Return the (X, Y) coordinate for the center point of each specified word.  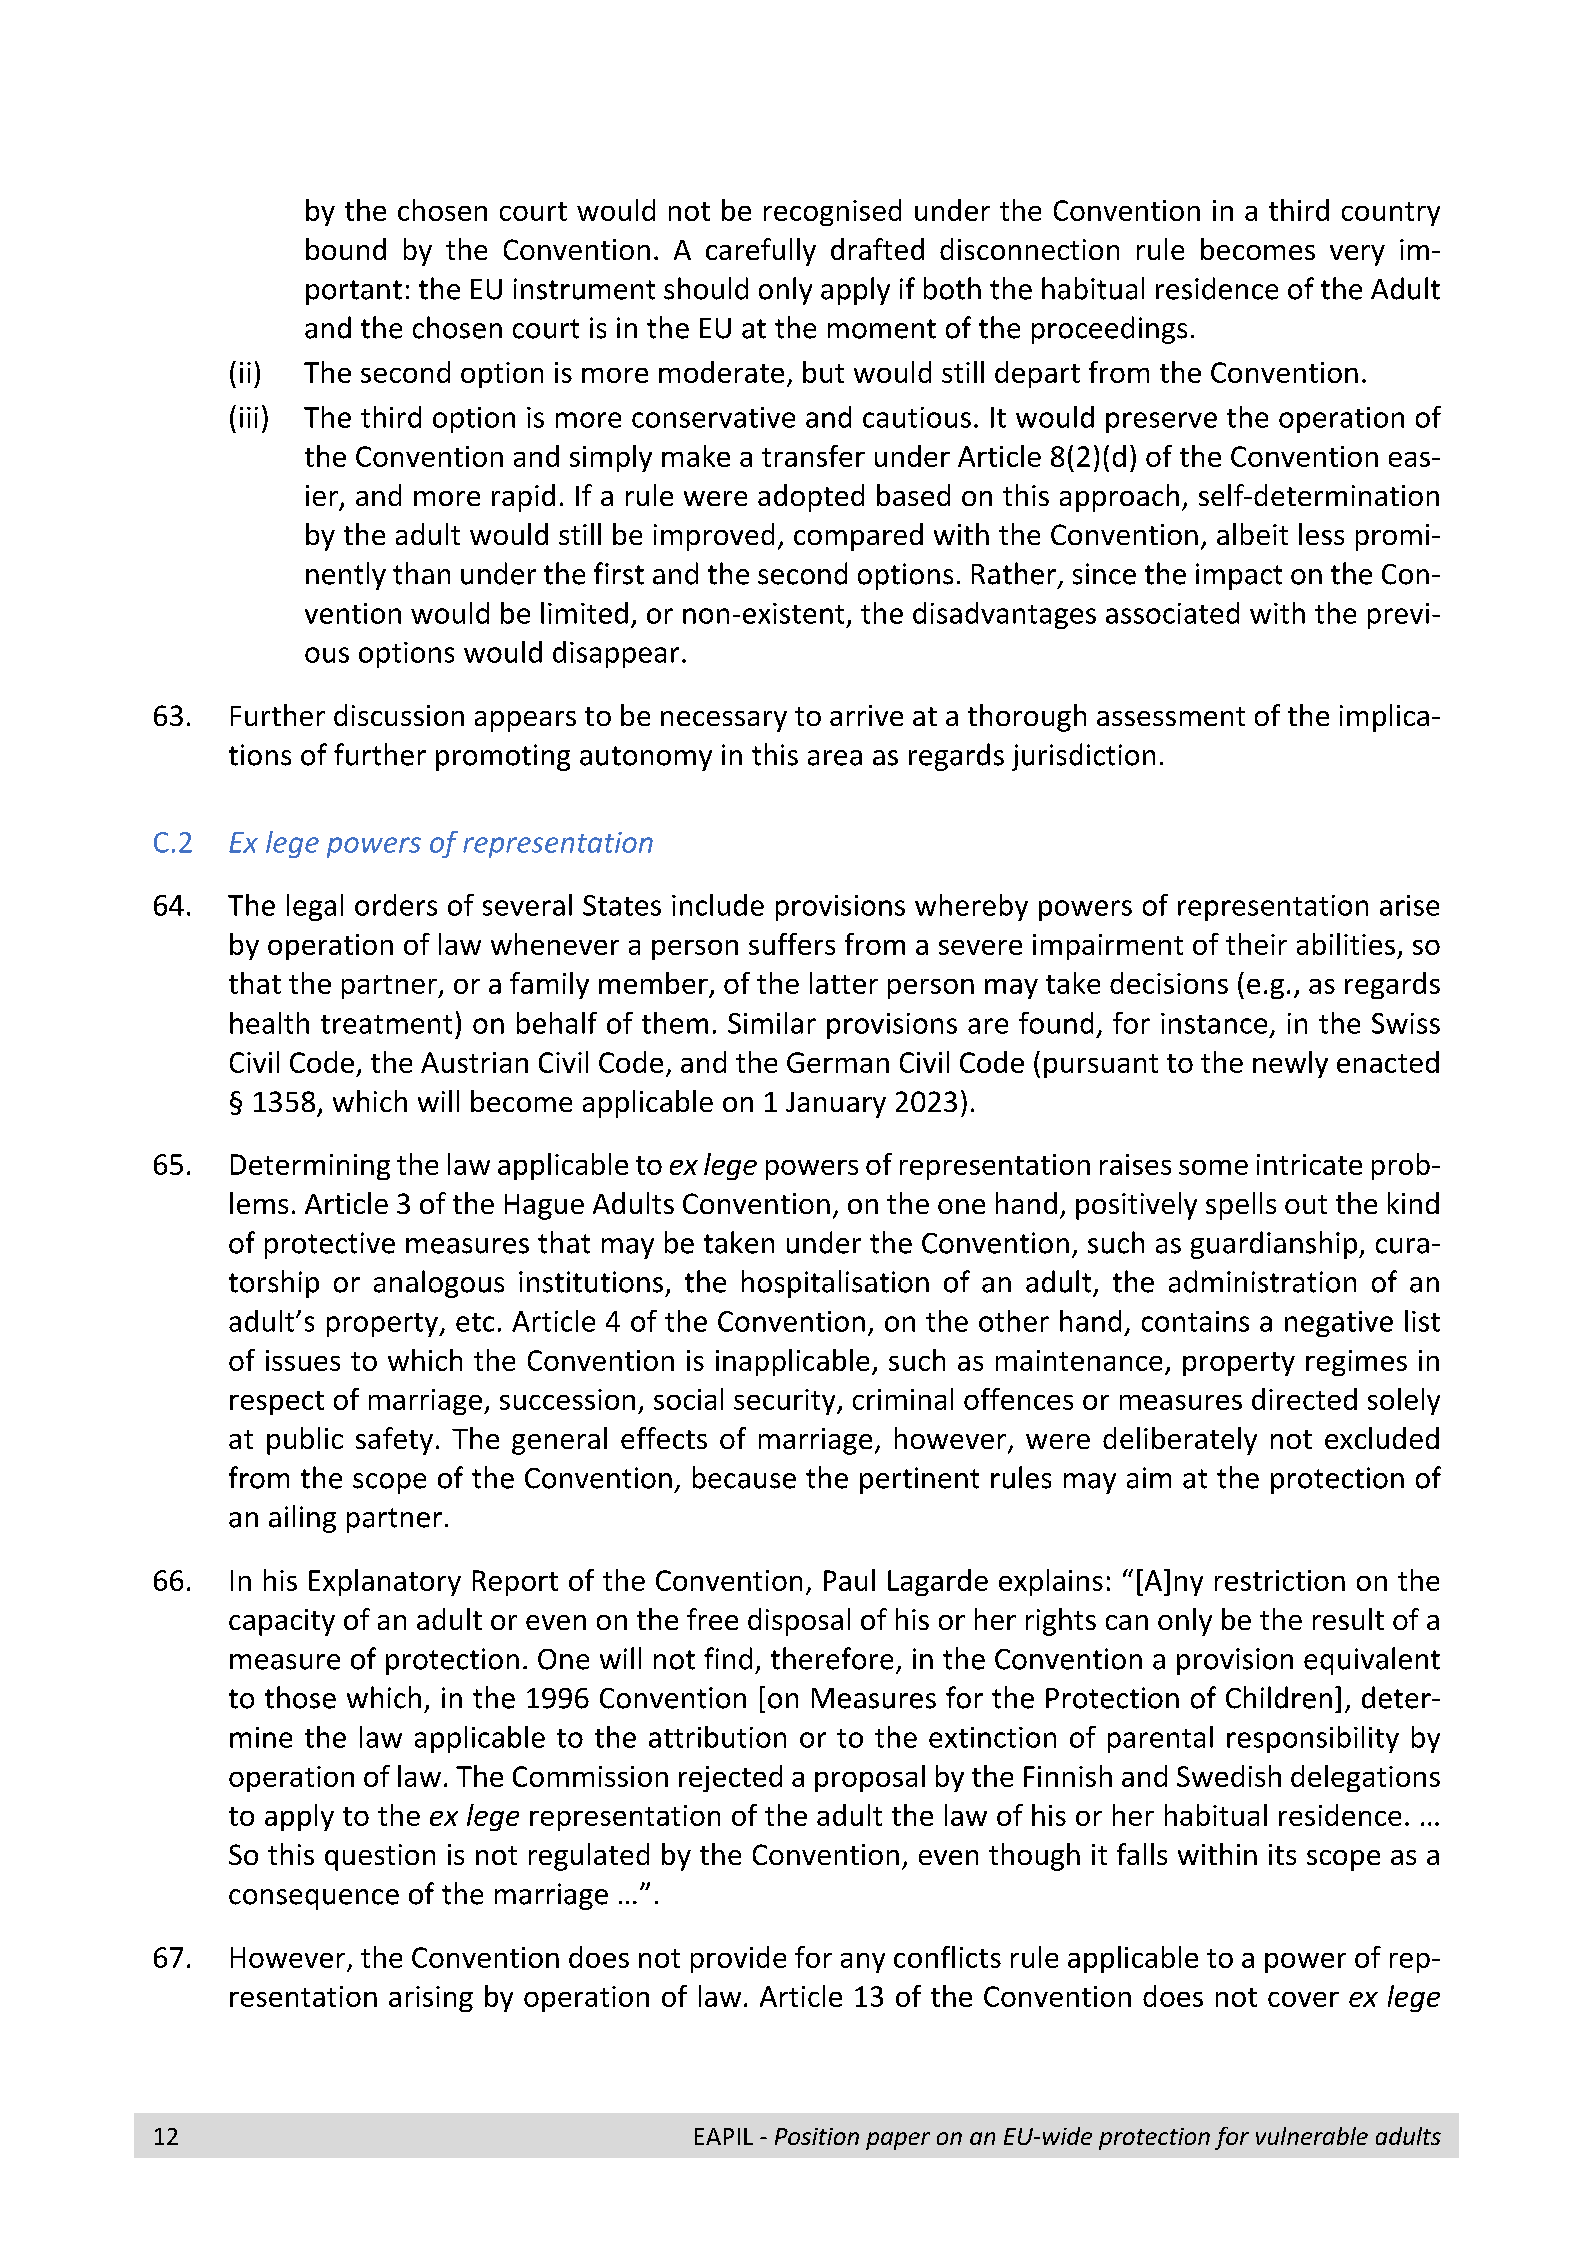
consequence (314, 1899)
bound (346, 249)
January (836, 1105)
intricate (1309, 1164)
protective (330, 1245)
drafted (877, 249)
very (1357, 255)
